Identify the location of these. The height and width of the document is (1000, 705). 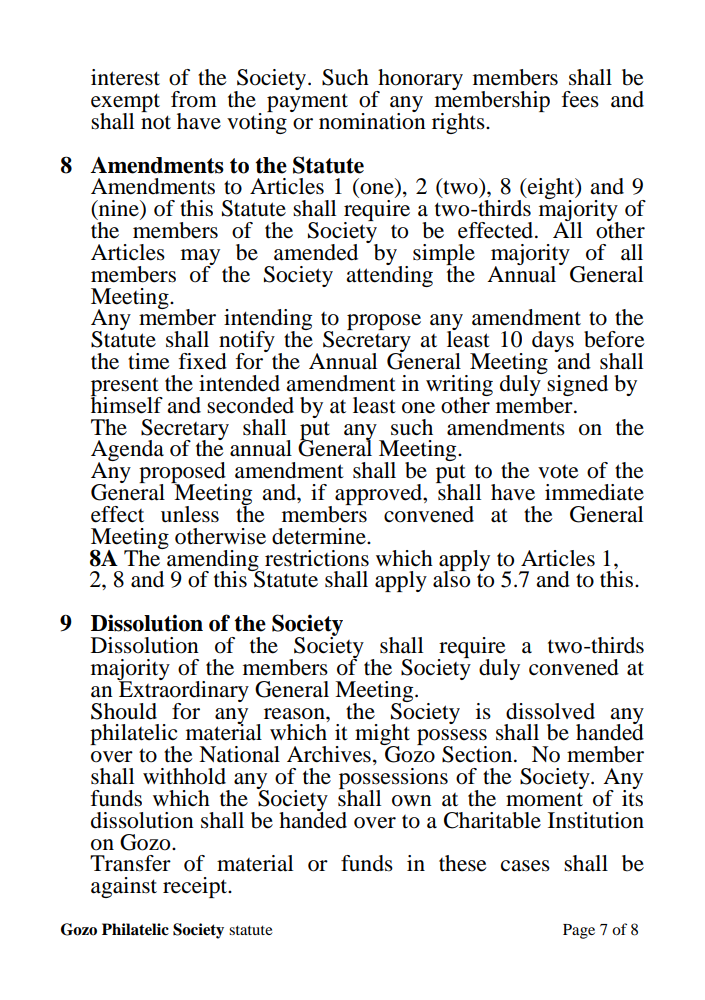
(463, 863).
